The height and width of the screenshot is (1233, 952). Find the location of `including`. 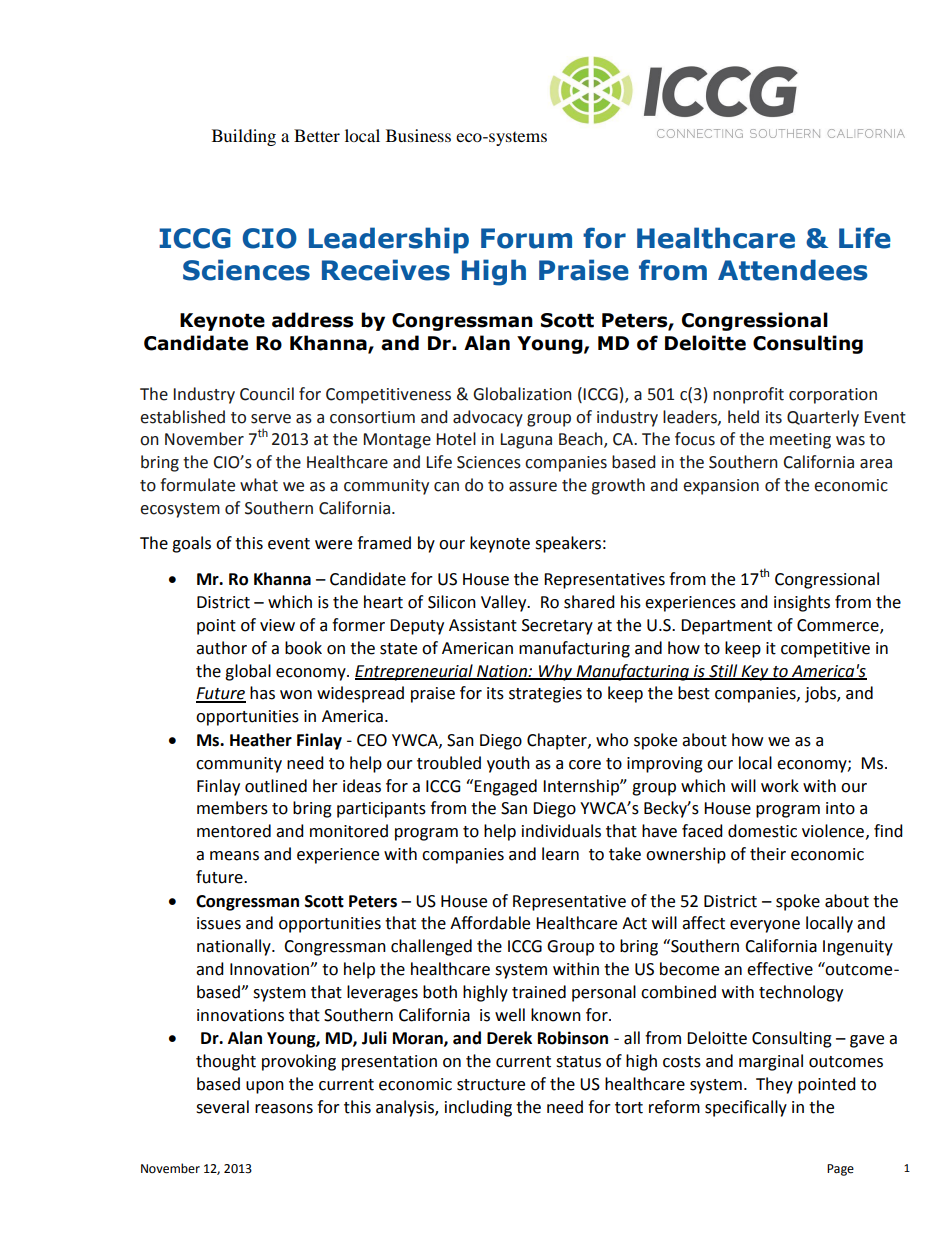

including is located at coordinates (478, 1108).
